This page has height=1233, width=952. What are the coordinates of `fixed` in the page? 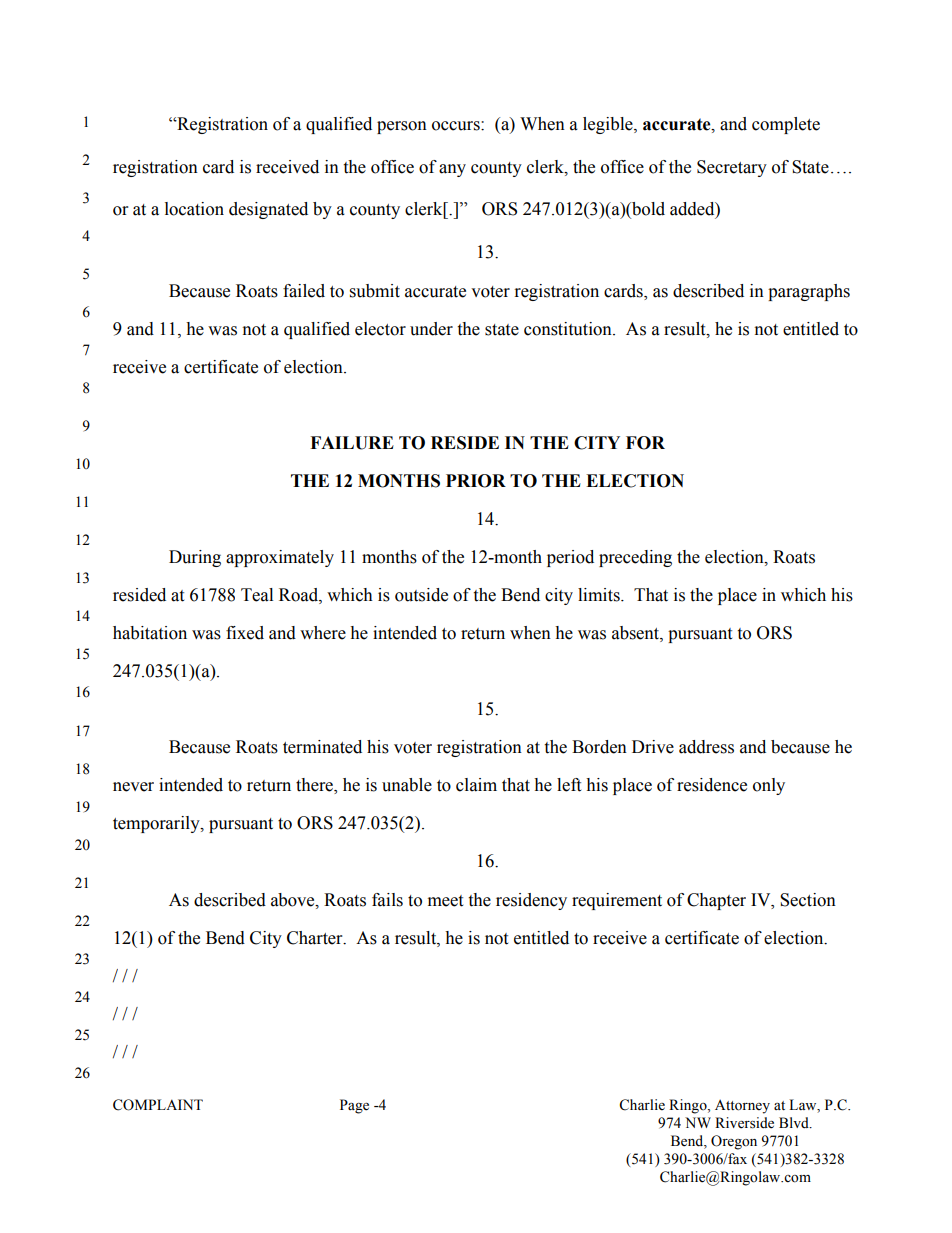 It's located at (245, 633).
